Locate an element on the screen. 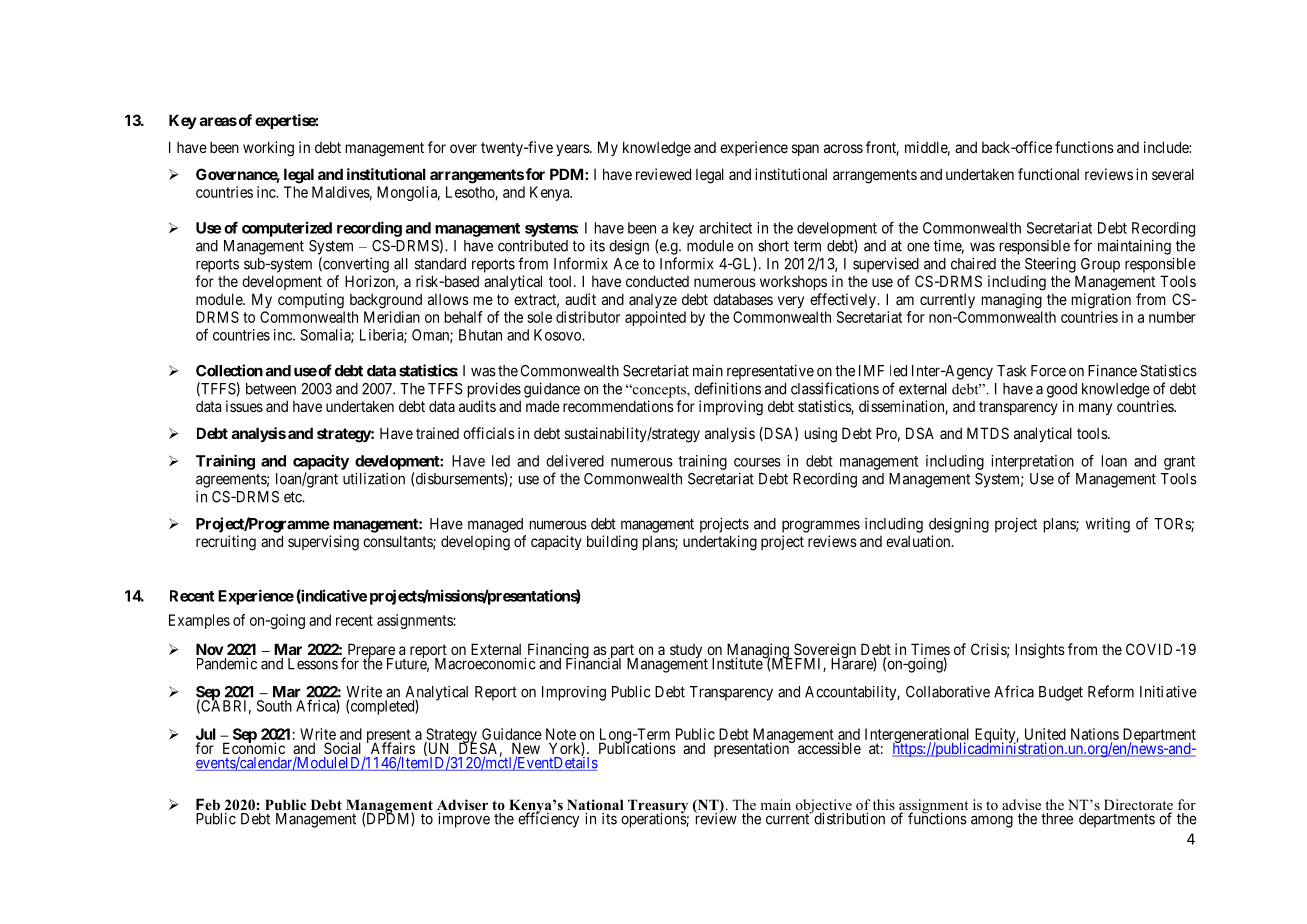 This screenshot has height=924, width=1307. working is located at coordinates (268, 149).
